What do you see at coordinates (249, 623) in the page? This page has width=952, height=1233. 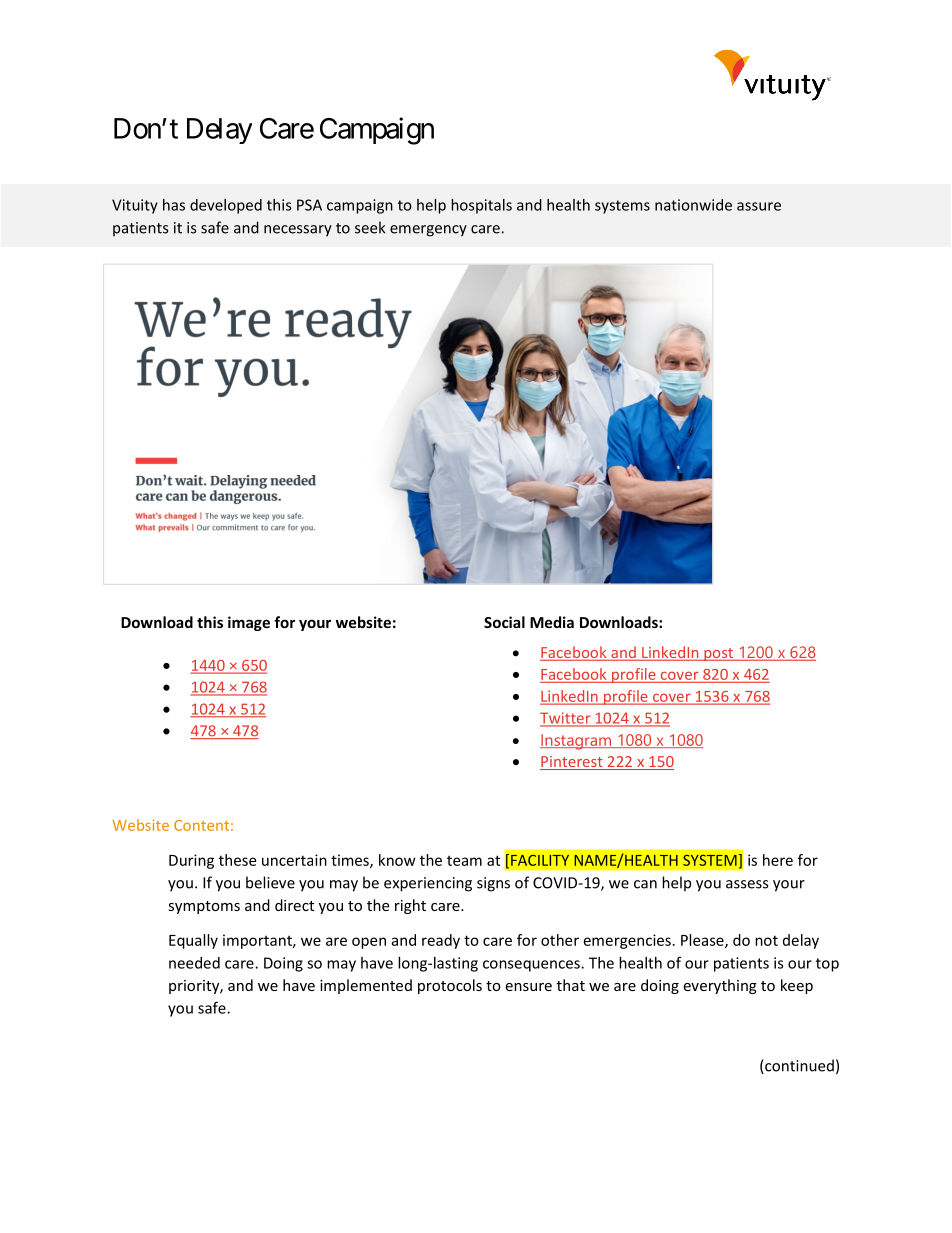 I see `image` at bounding box center [249, 623].
